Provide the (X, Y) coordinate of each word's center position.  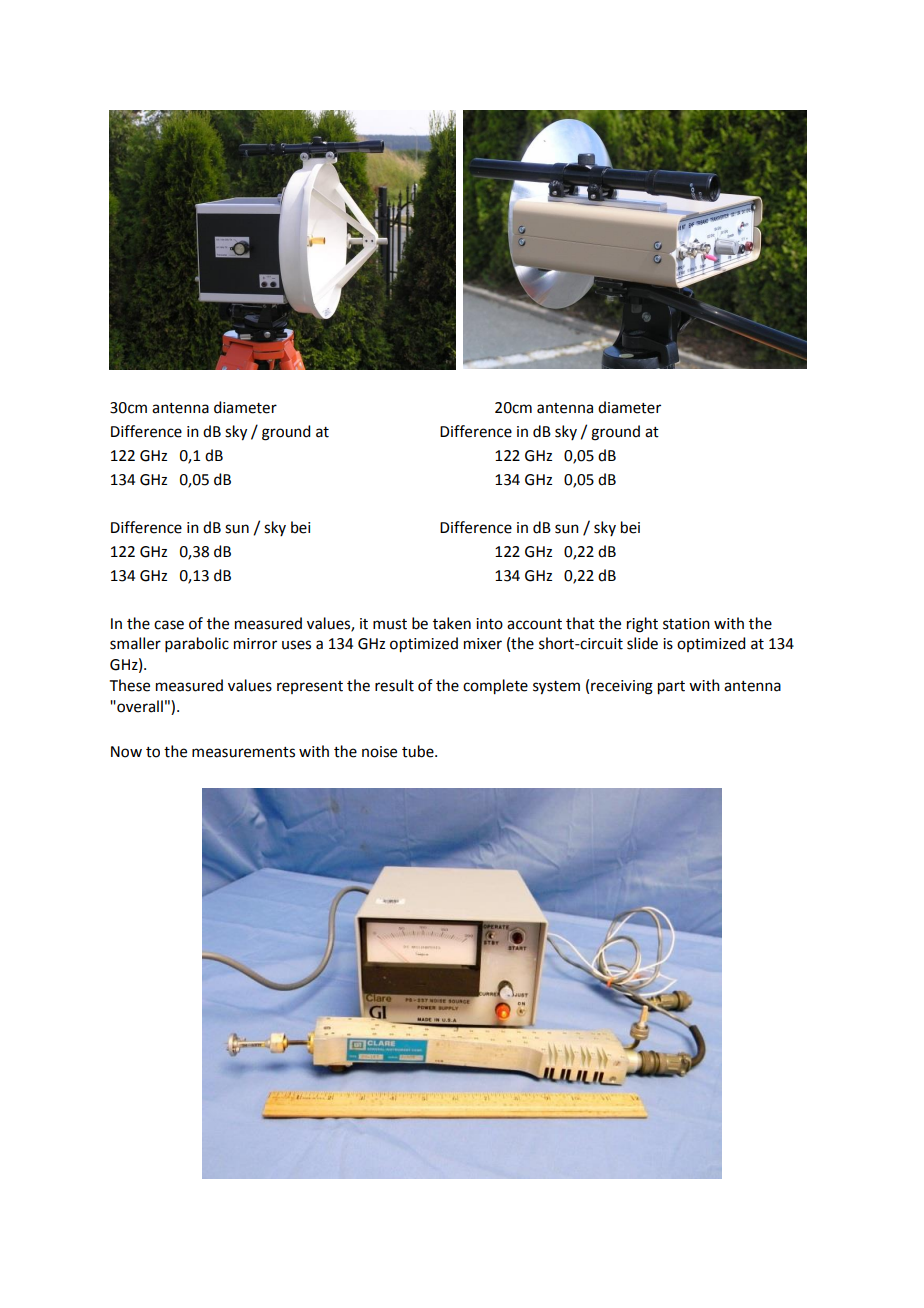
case (169, 625)
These (130, 685)
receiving (622, 687)
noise (379, 752)
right (642, 625)
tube (419, 751)
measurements (243, 752)
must (390, 624)
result (394, 685)
